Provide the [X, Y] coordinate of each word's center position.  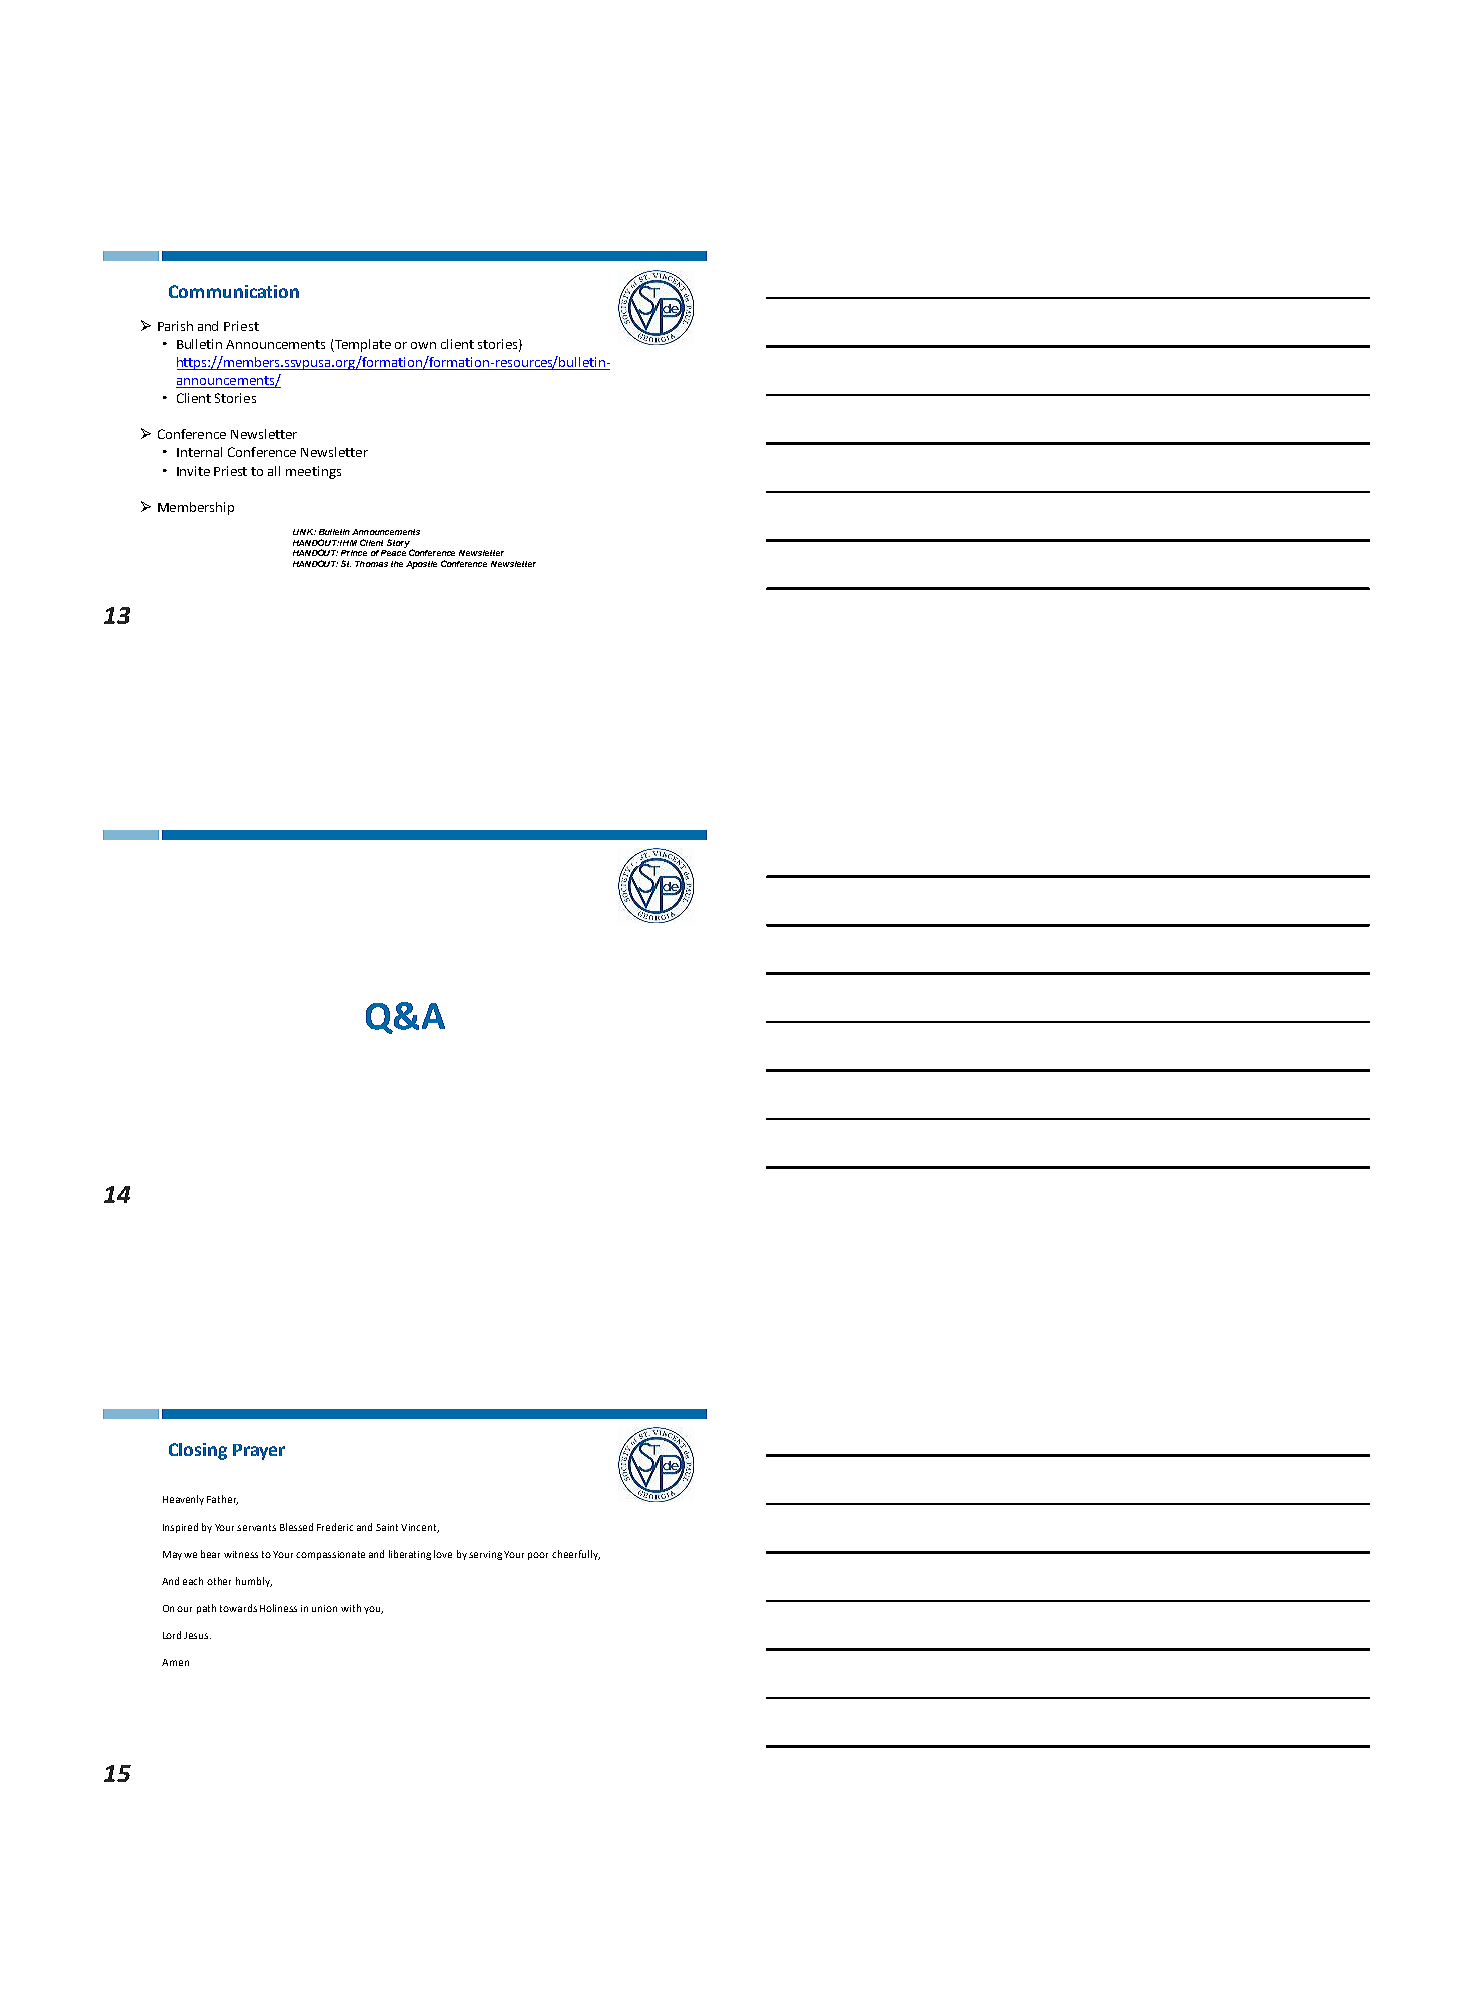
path [206, 1609]
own [423, 345]
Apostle [421, 565]
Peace [393, 551]
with [351, 1608]
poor [538, 1556]
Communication [234, 291]
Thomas [371, 564]
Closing [198, 1451]
